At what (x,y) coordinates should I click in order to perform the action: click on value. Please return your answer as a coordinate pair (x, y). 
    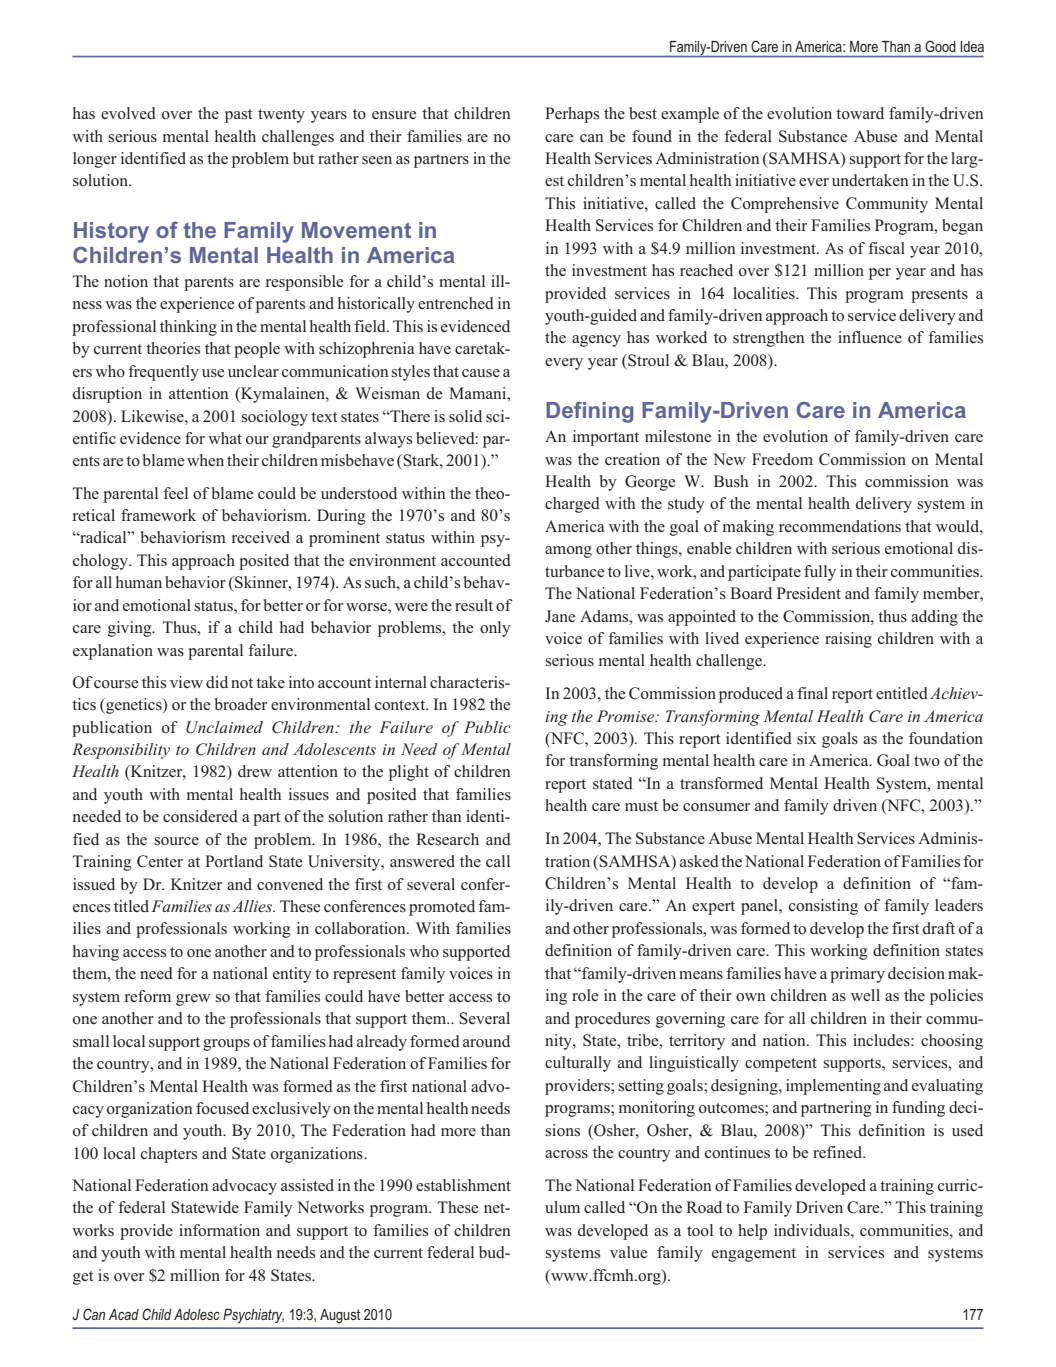
    Looking at the image, I should click on (628, 1252).
